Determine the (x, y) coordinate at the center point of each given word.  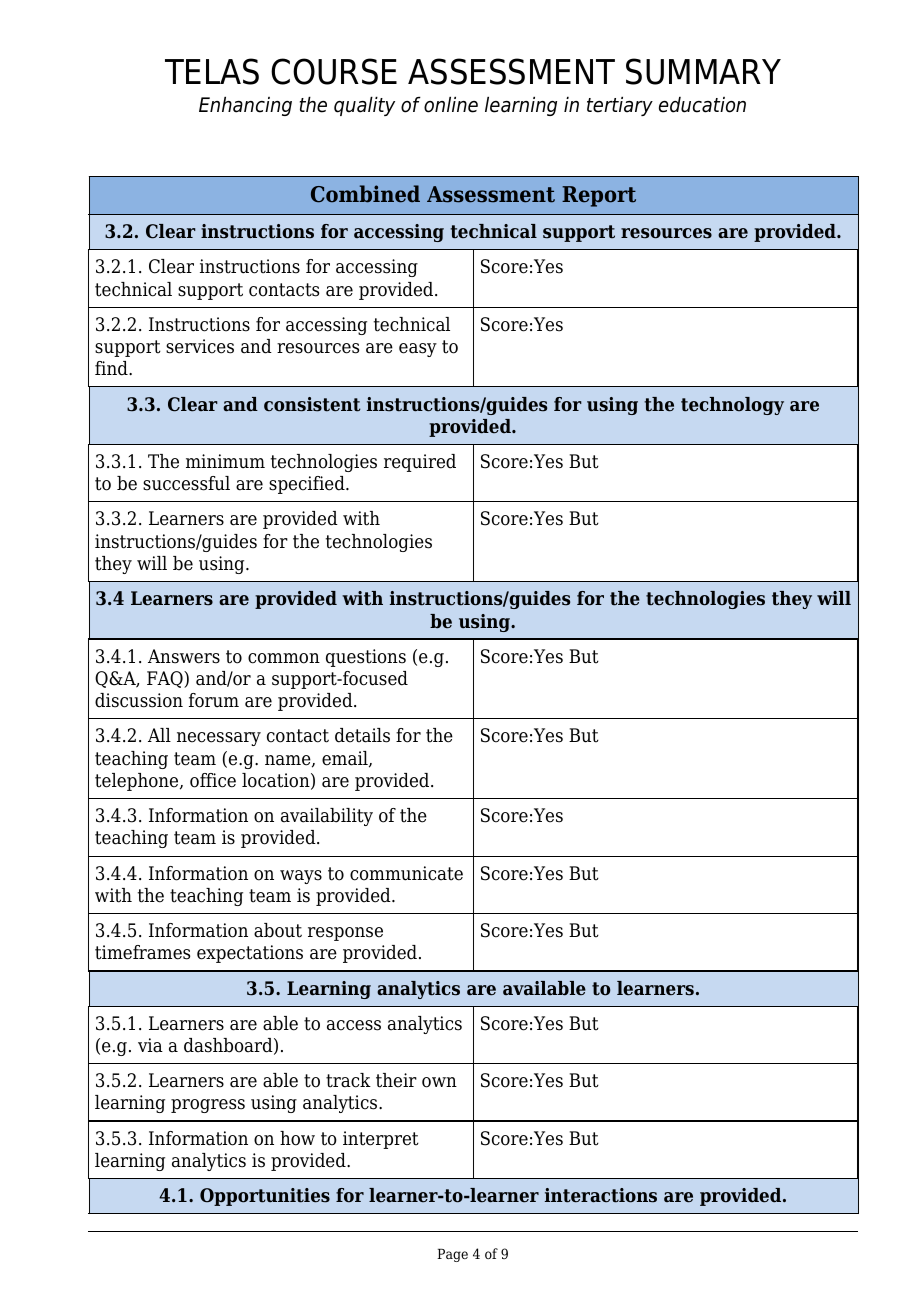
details (362, 735)
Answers (184, 656)
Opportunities (265, 1197)
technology (732, 406)
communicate (406, 873)
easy (418, 350)
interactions (601, 1195)
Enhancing (245, 106)
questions (366, 658)
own (439, 1082)
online (451, 104)
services (200, 346)
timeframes (142, 952)
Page (452, 1255)
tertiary (620, 106)
